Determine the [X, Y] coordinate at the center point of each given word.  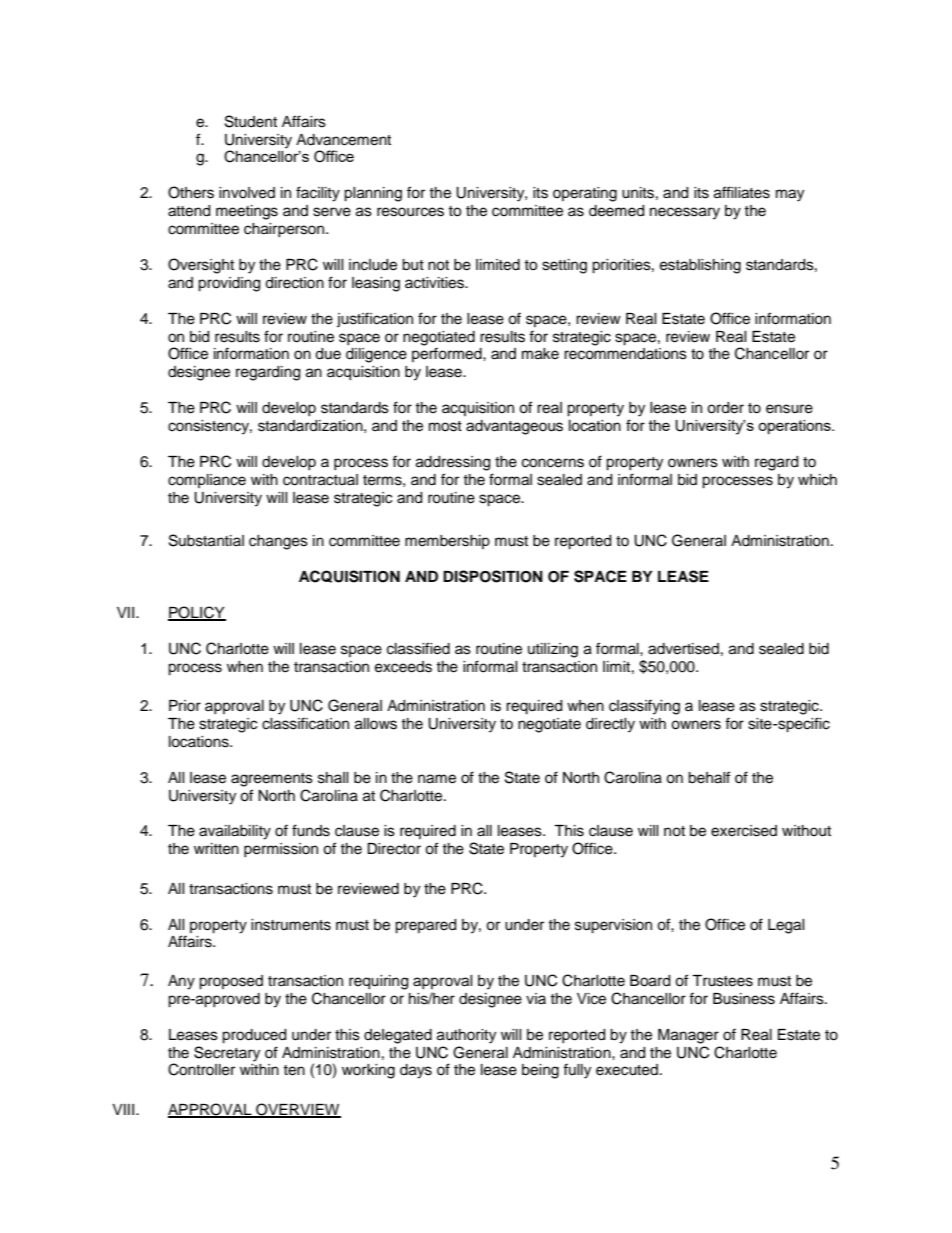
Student [251, 121]
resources [410, 212]
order [725, 408]
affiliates [742, 192]
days [416, 1071]
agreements [272, 780]
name [437, 779]
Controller [201, 1069]
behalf [709, 777]
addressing [453, 463]
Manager [688, 1036]
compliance [207, 481]
